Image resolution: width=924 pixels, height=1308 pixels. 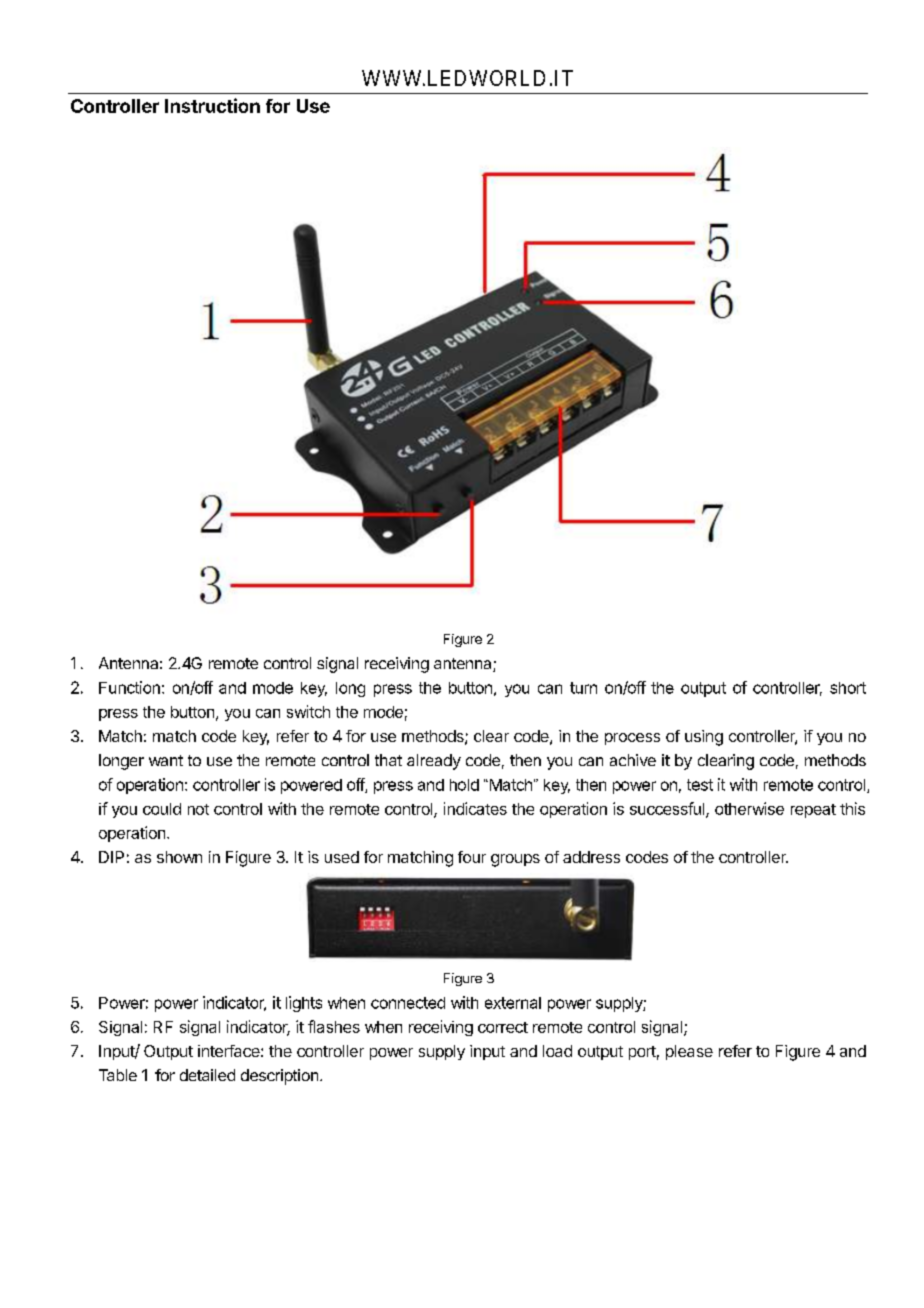 What do you see at coordinates (475, 808) in the screenshot?
I see `indicates` at bounding box center [475, 808].
